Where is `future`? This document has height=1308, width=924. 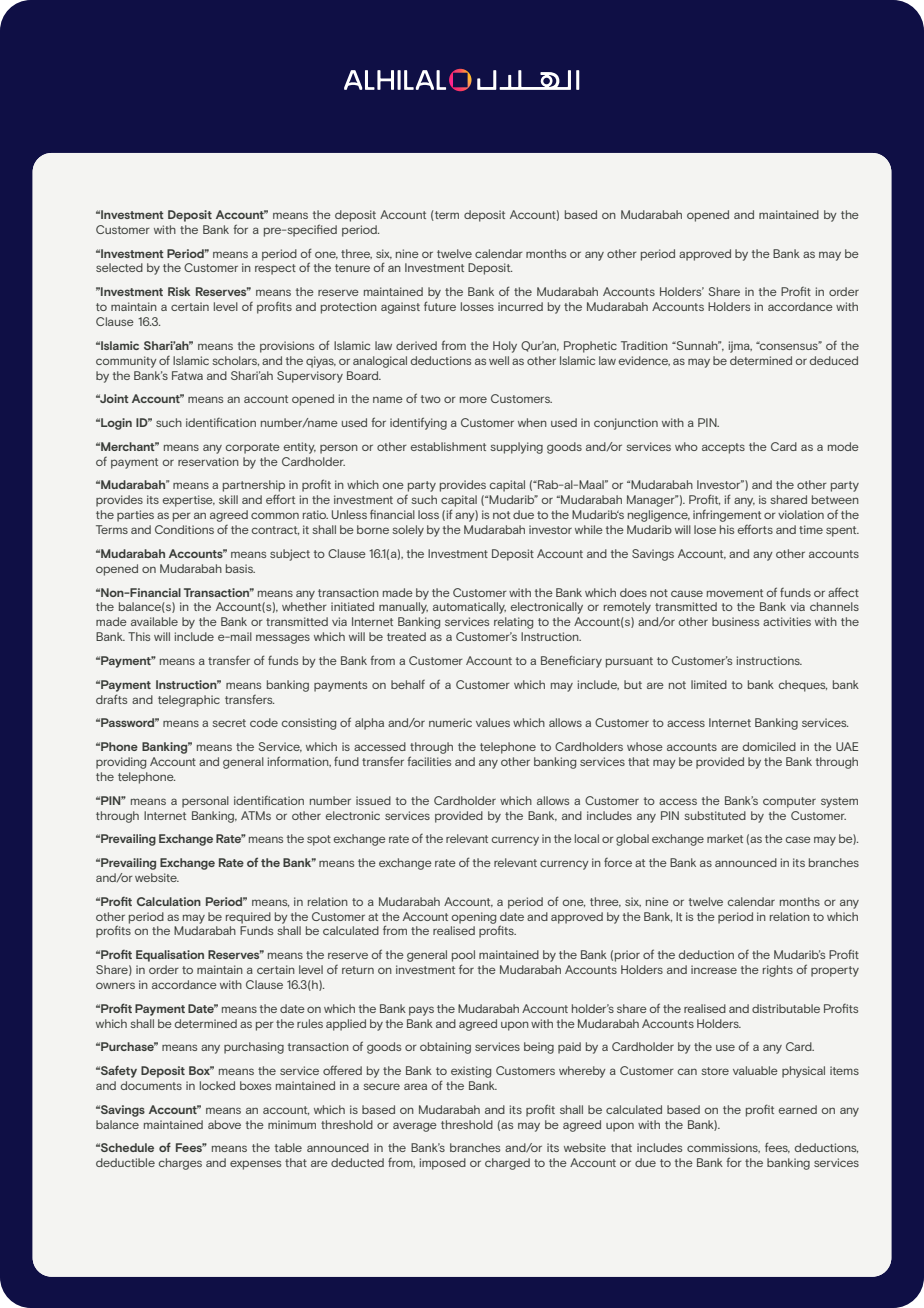 future is located at coordinates (440, 306).
